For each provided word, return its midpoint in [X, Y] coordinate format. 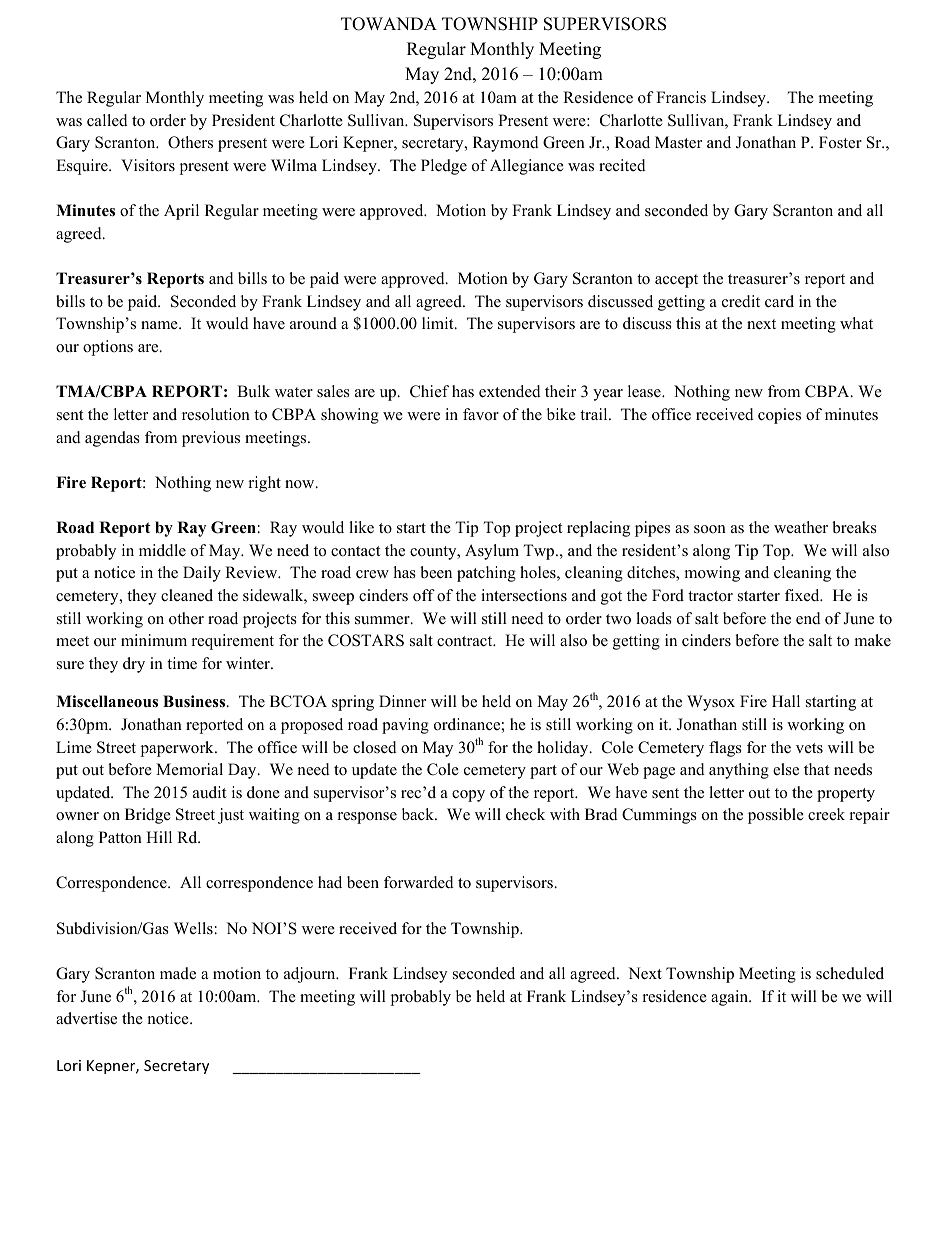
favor [481, 414]
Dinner [402, 701]
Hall [786, 701]
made [178, 973]
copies [779, 416]
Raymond [506, 144]
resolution [216, 414]
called [107, 120]
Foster [840, 142]
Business [195, 701]
